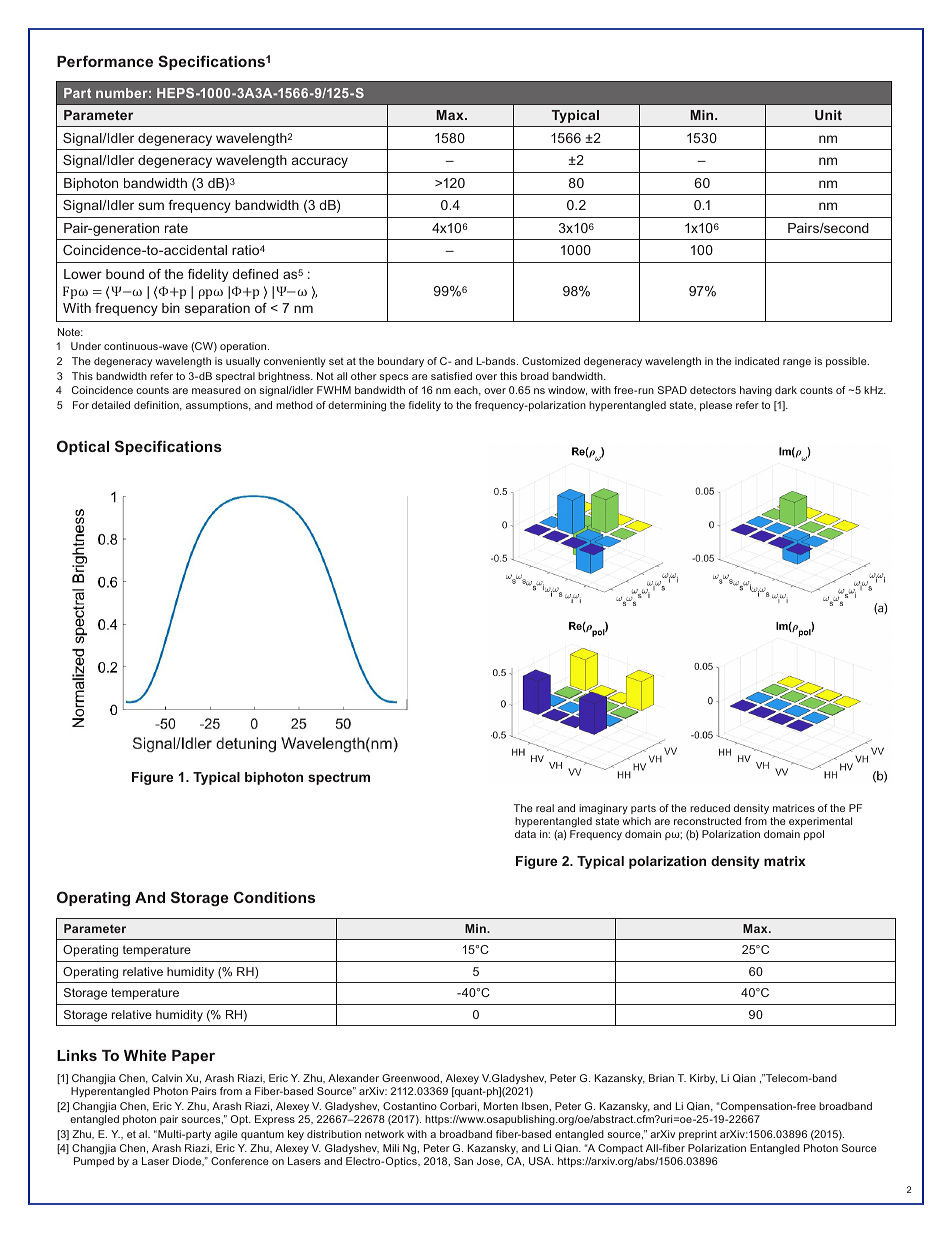 The image size is (952, 1233). I want to click on matrix, so click(785, 861).
